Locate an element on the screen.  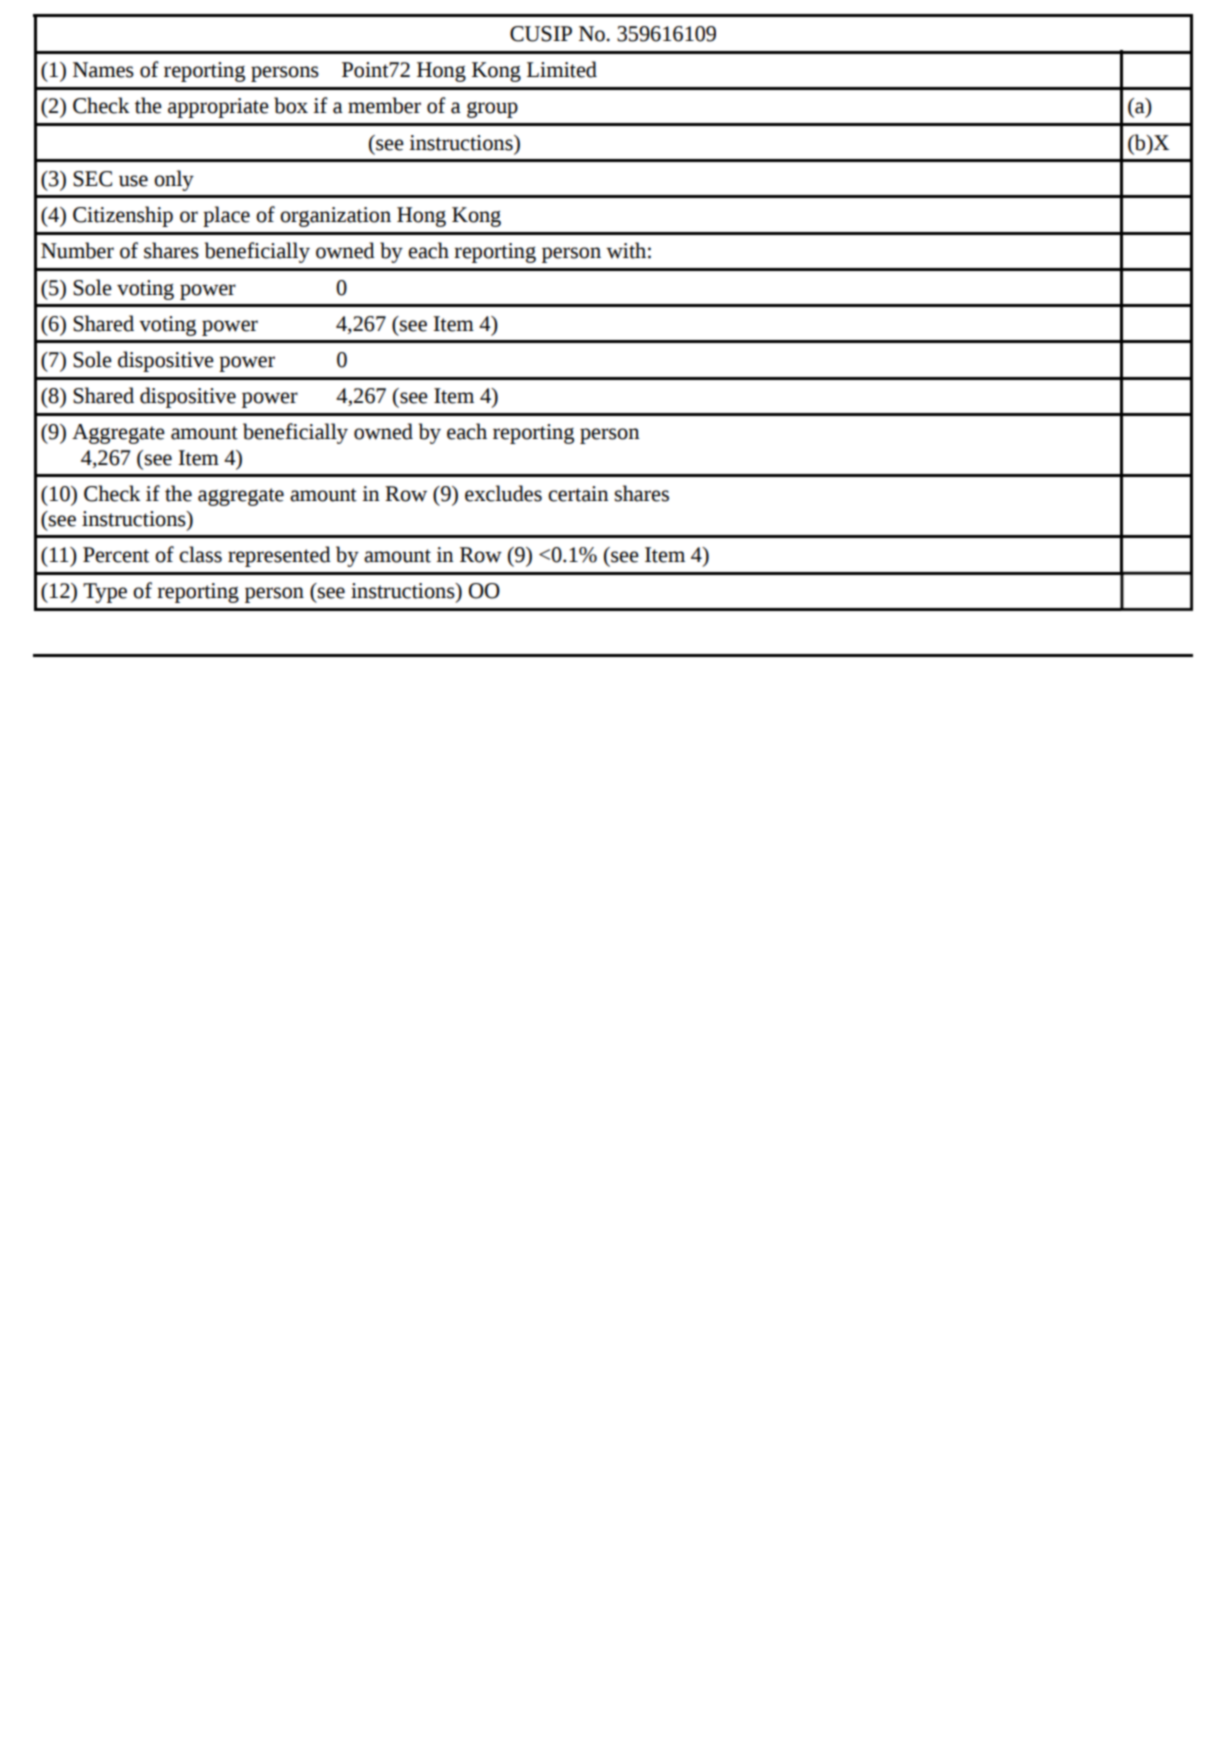
excludes is located at coordinates (503, 493).
